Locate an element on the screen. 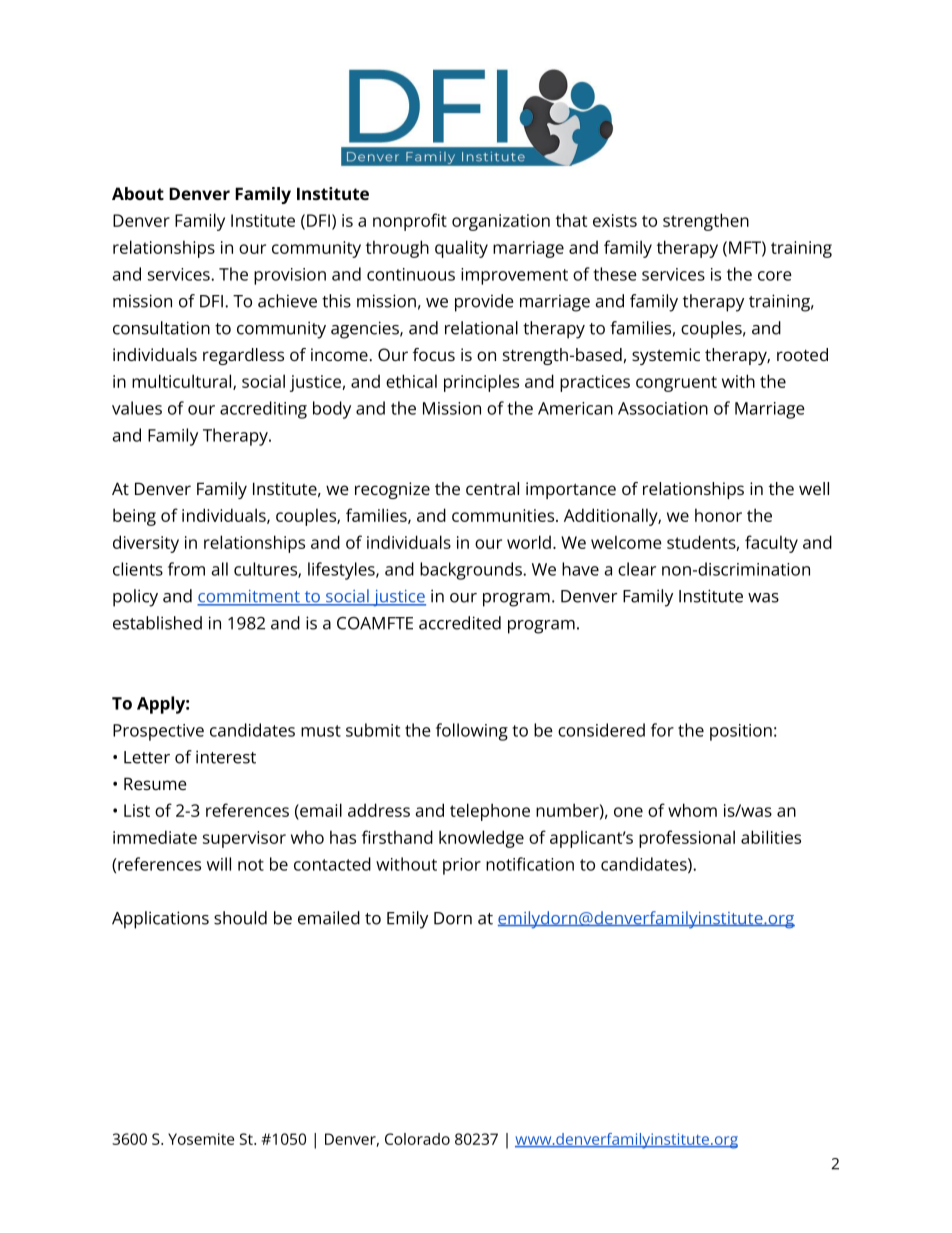 Image resolution: width=952 pixels, height=1233 pixels. from is located at coordinates (186, 569).
